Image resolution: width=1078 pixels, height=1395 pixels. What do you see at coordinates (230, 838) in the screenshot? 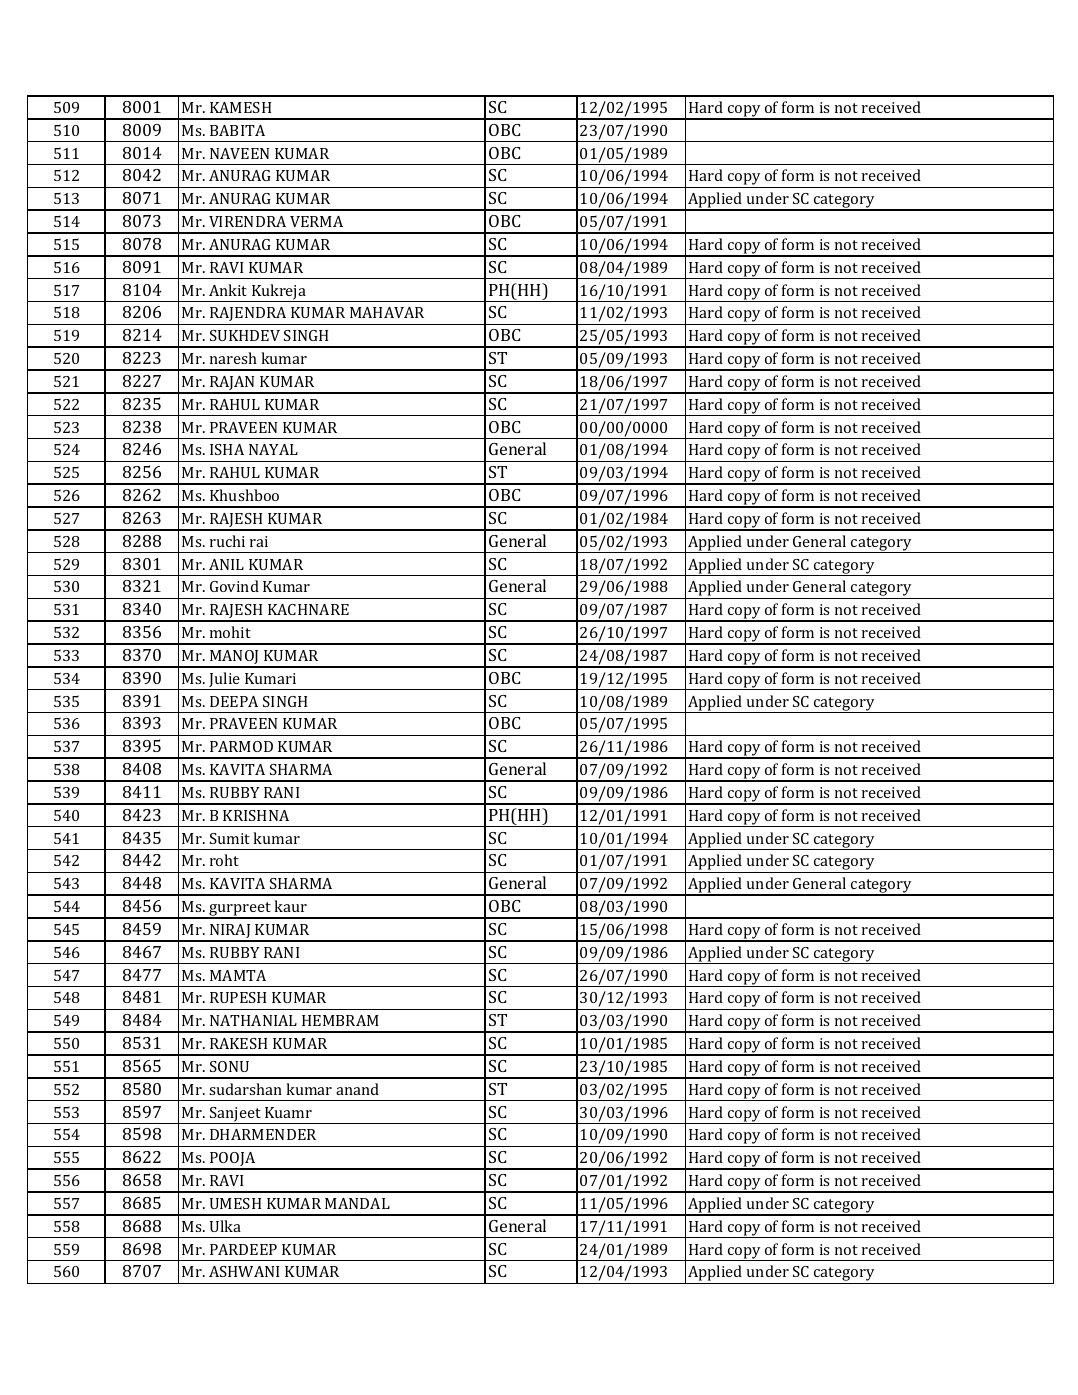
I see `Sumit` at bounding box center [230, 838].
